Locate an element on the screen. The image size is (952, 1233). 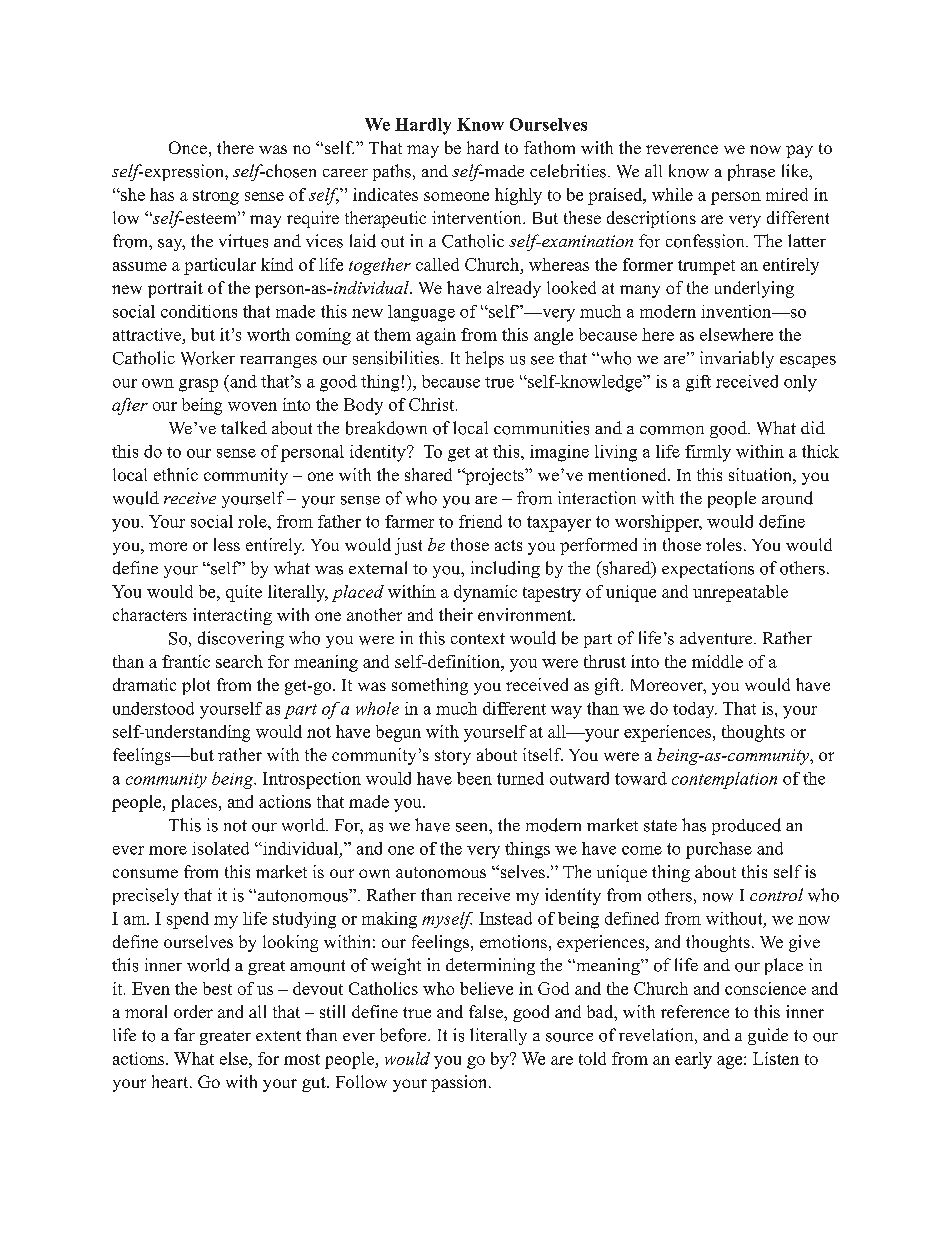
their is located at coordinates (456, 614).
